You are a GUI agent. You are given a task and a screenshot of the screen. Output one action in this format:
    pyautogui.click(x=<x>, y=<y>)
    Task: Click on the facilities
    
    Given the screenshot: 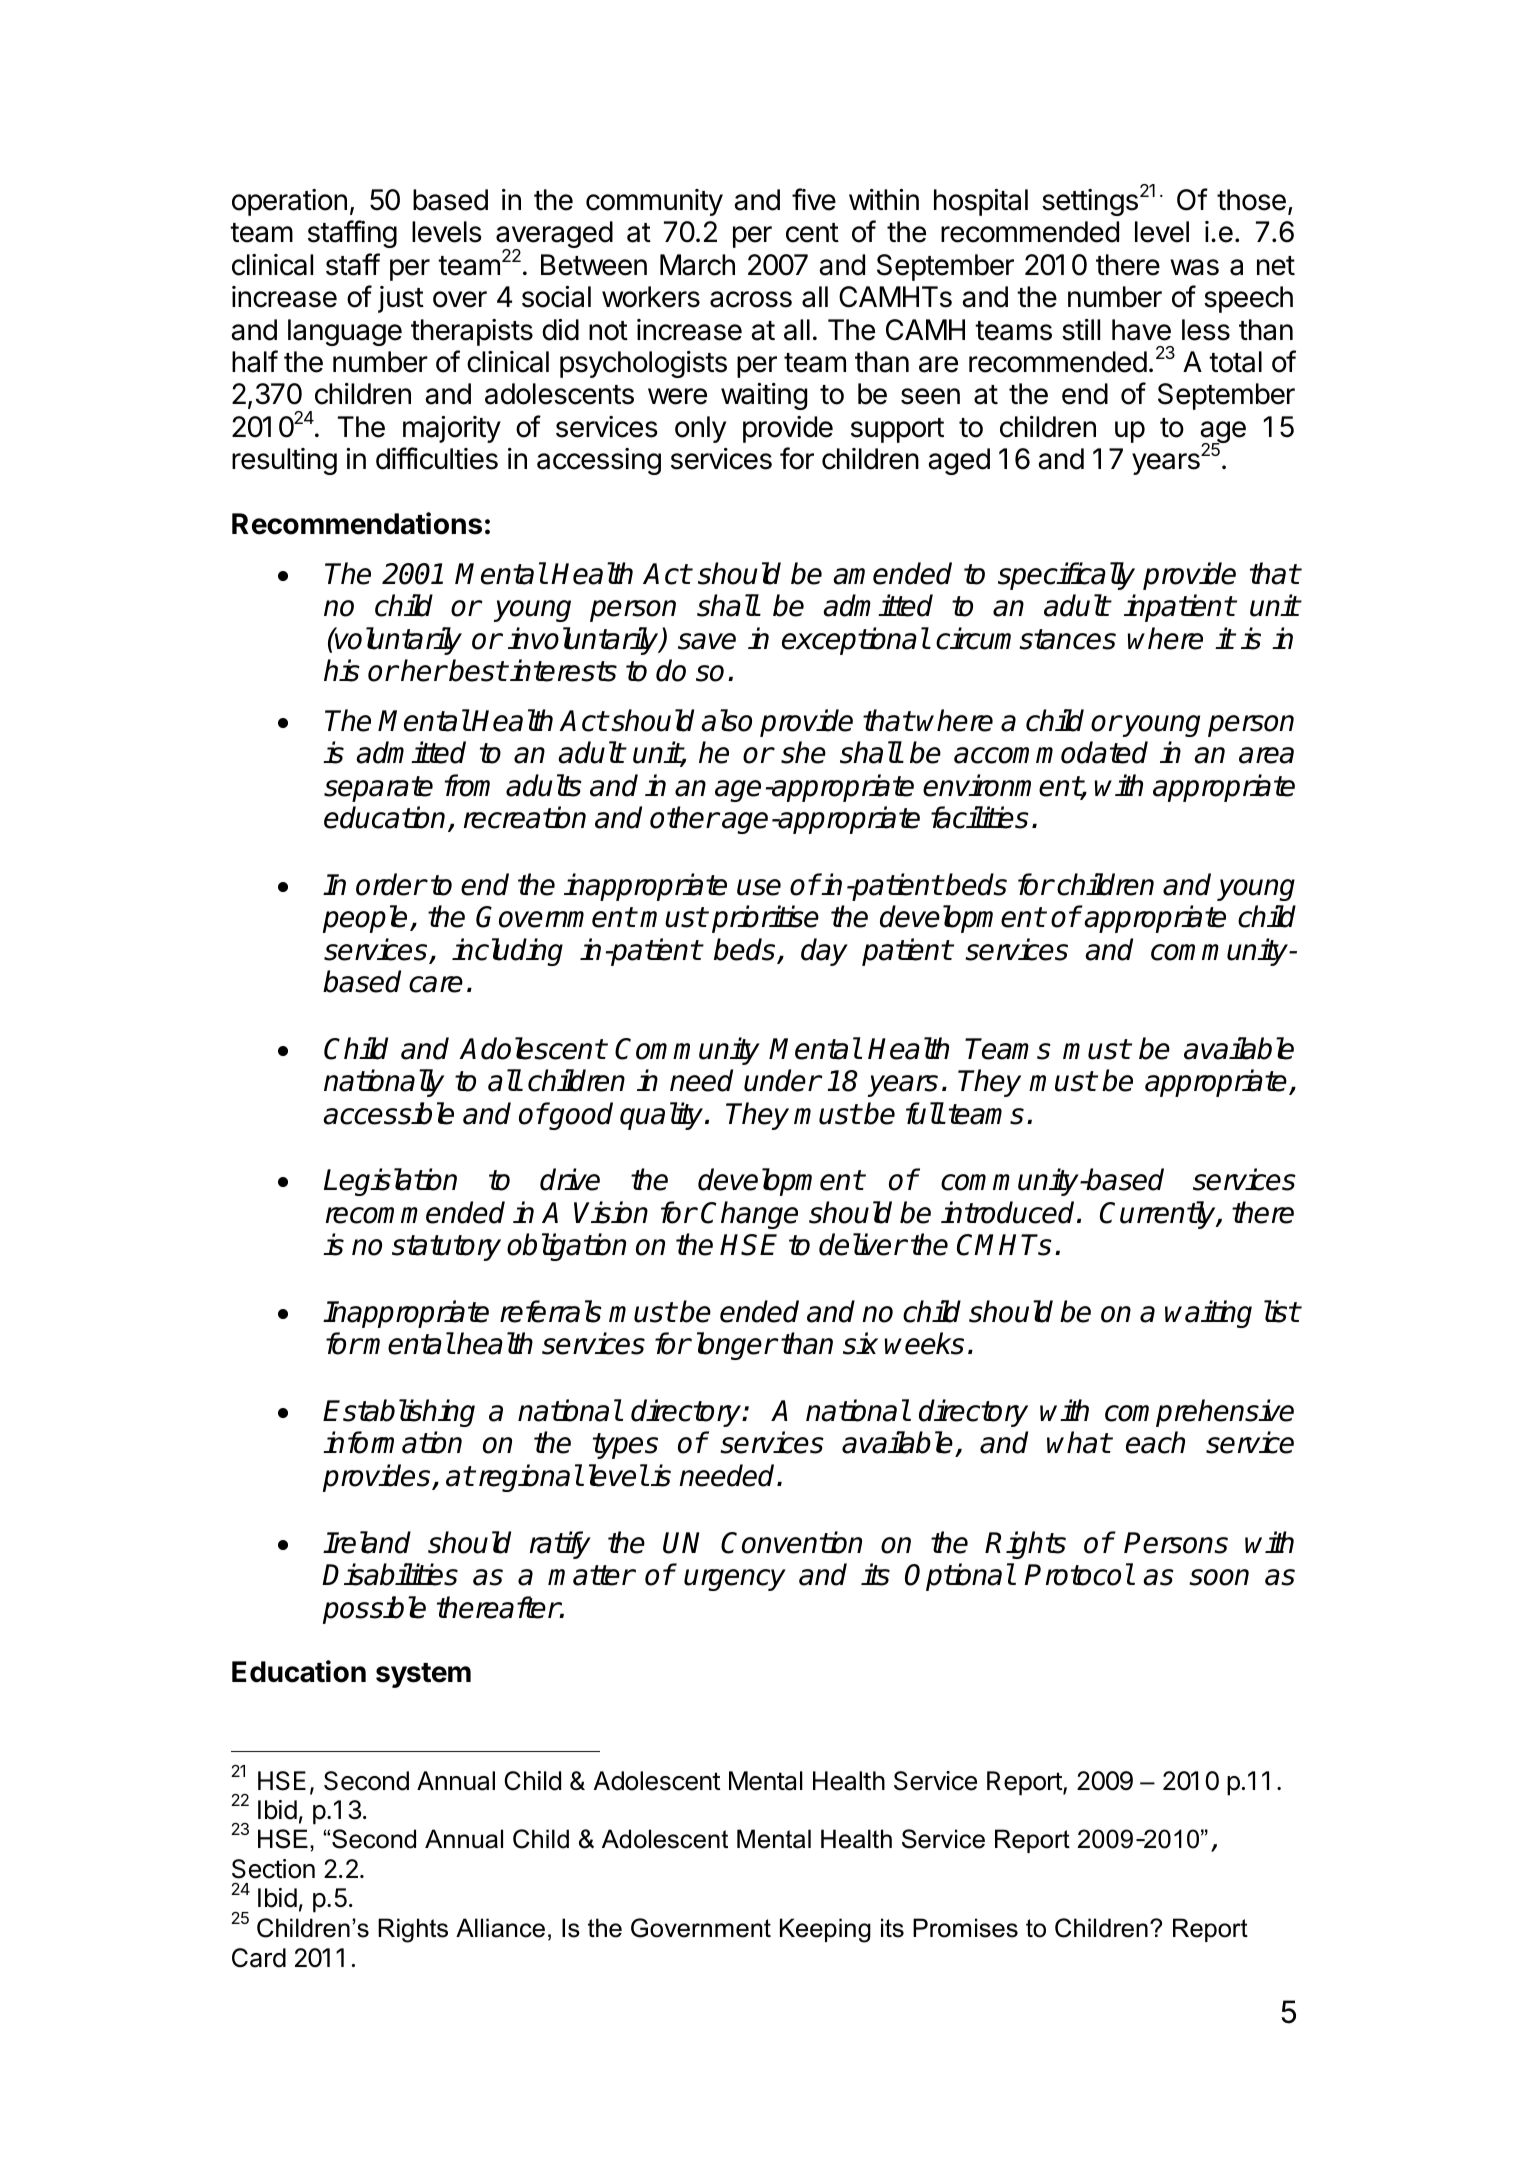 What is the action you would take?
    pyautogui.click(x=980, y=817)
